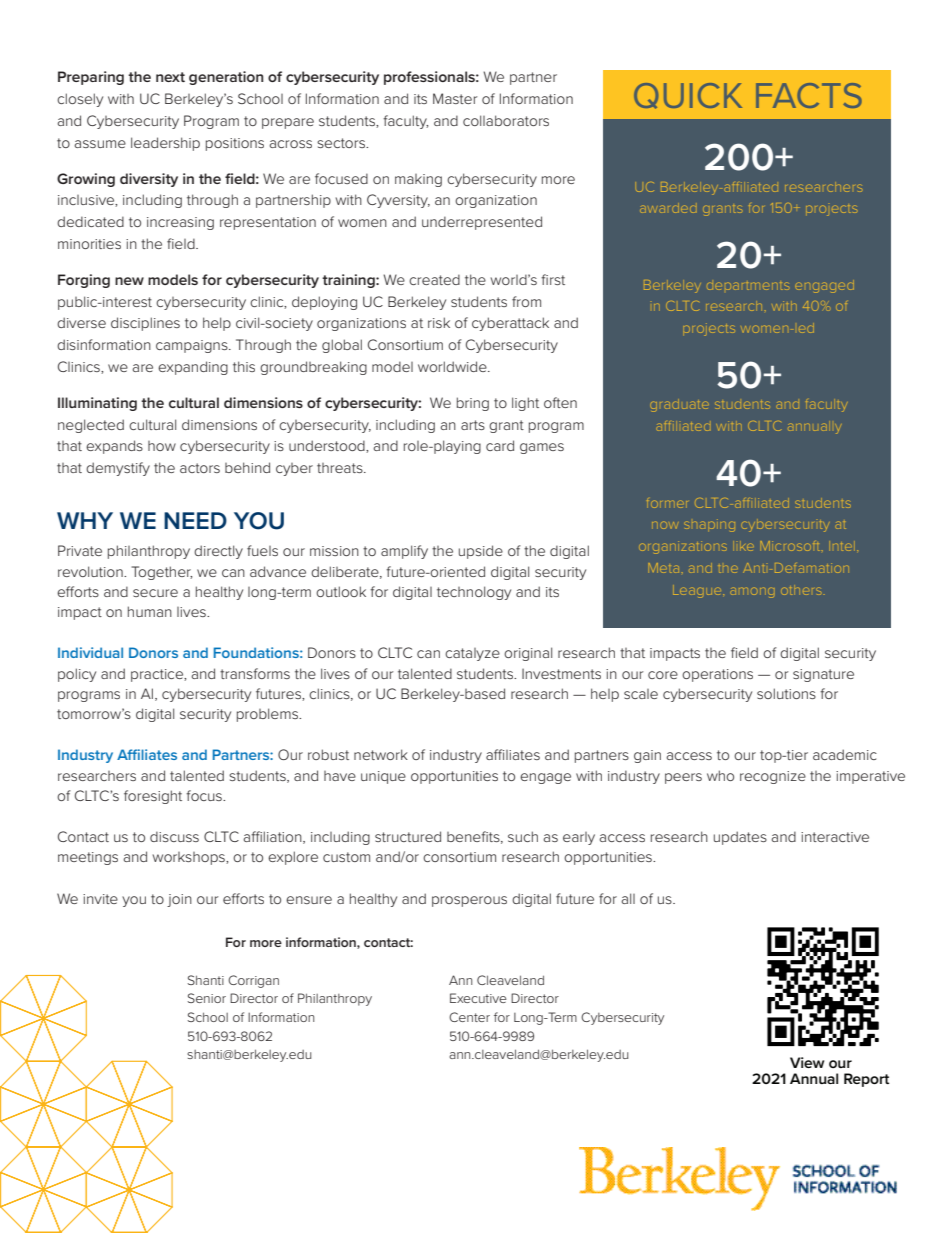 This page has width=952, height=1233. I want to click on Center, so click(469, 1017).
